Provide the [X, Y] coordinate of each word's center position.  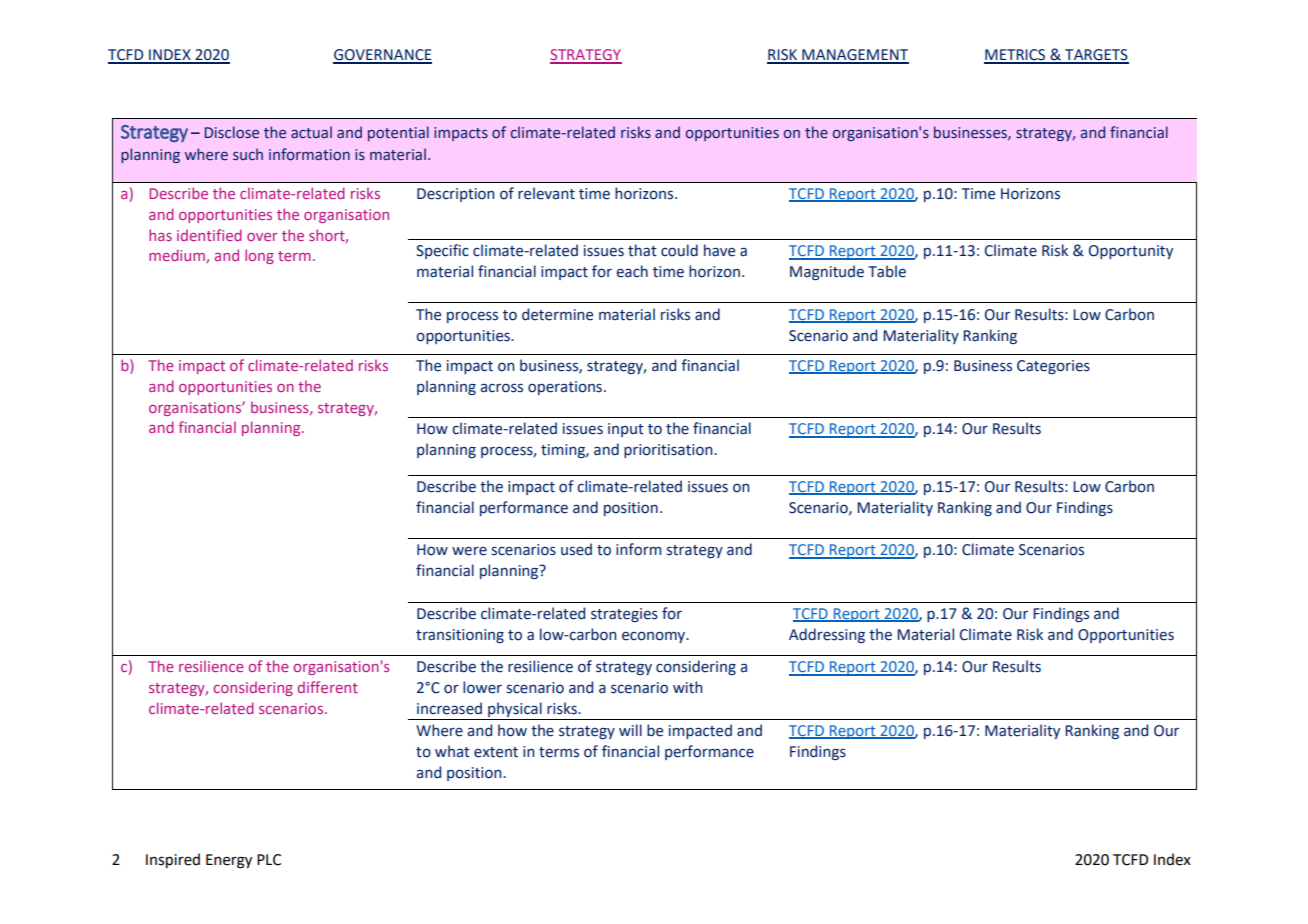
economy [655, 637]
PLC [269, 860]
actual [311, 132]
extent [496, 752]
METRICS [1016, 56]
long [259, 256]
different [328, 687]
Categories [1053, 367]
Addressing [827, 635]
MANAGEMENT [854, 56]
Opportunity [1131, 252]
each [632, 271]
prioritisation [669, 451]
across [501, 388]
